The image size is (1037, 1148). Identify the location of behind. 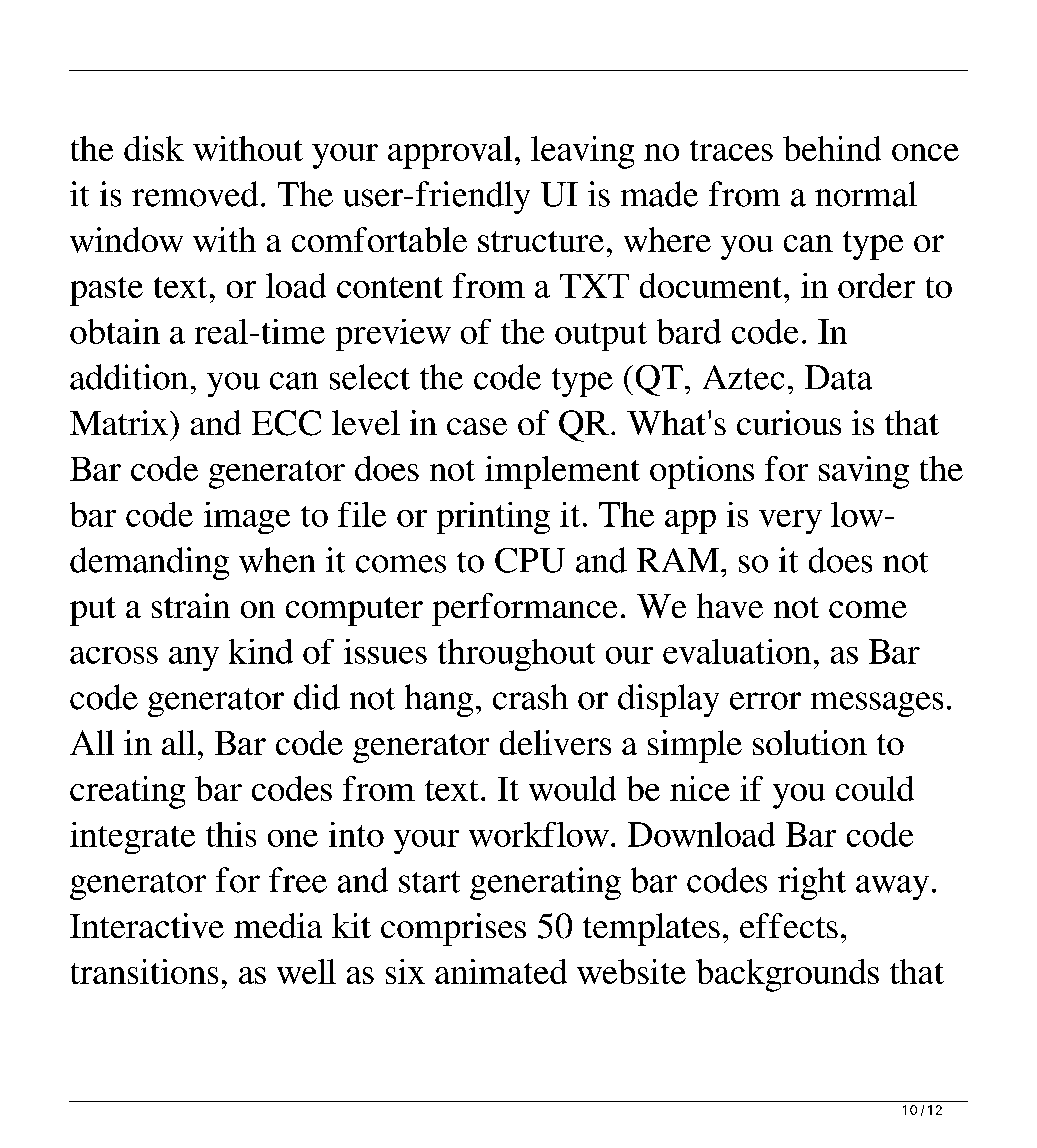
(832, 148).
